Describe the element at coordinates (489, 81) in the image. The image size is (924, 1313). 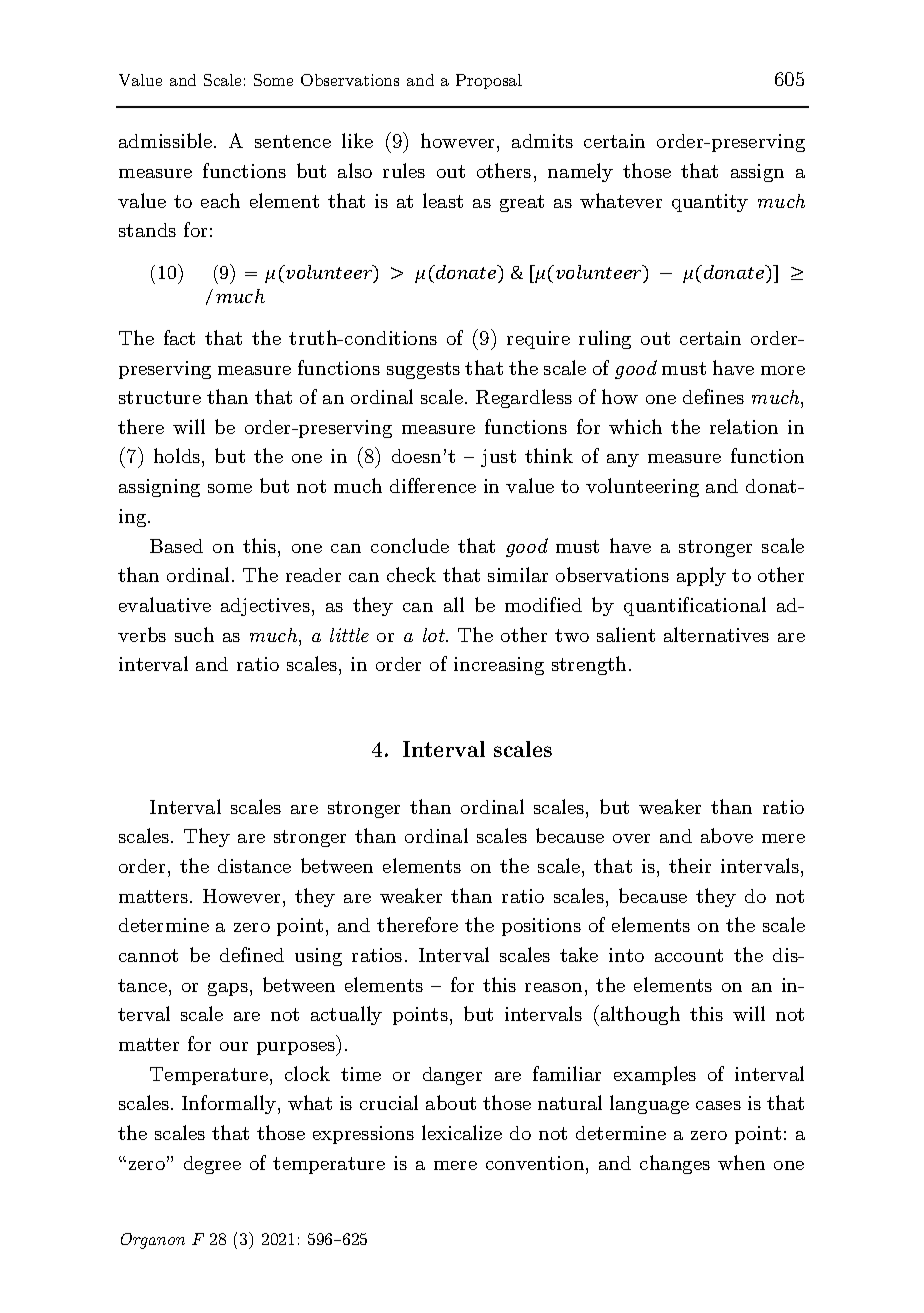
I see `Proposal` at that location.
